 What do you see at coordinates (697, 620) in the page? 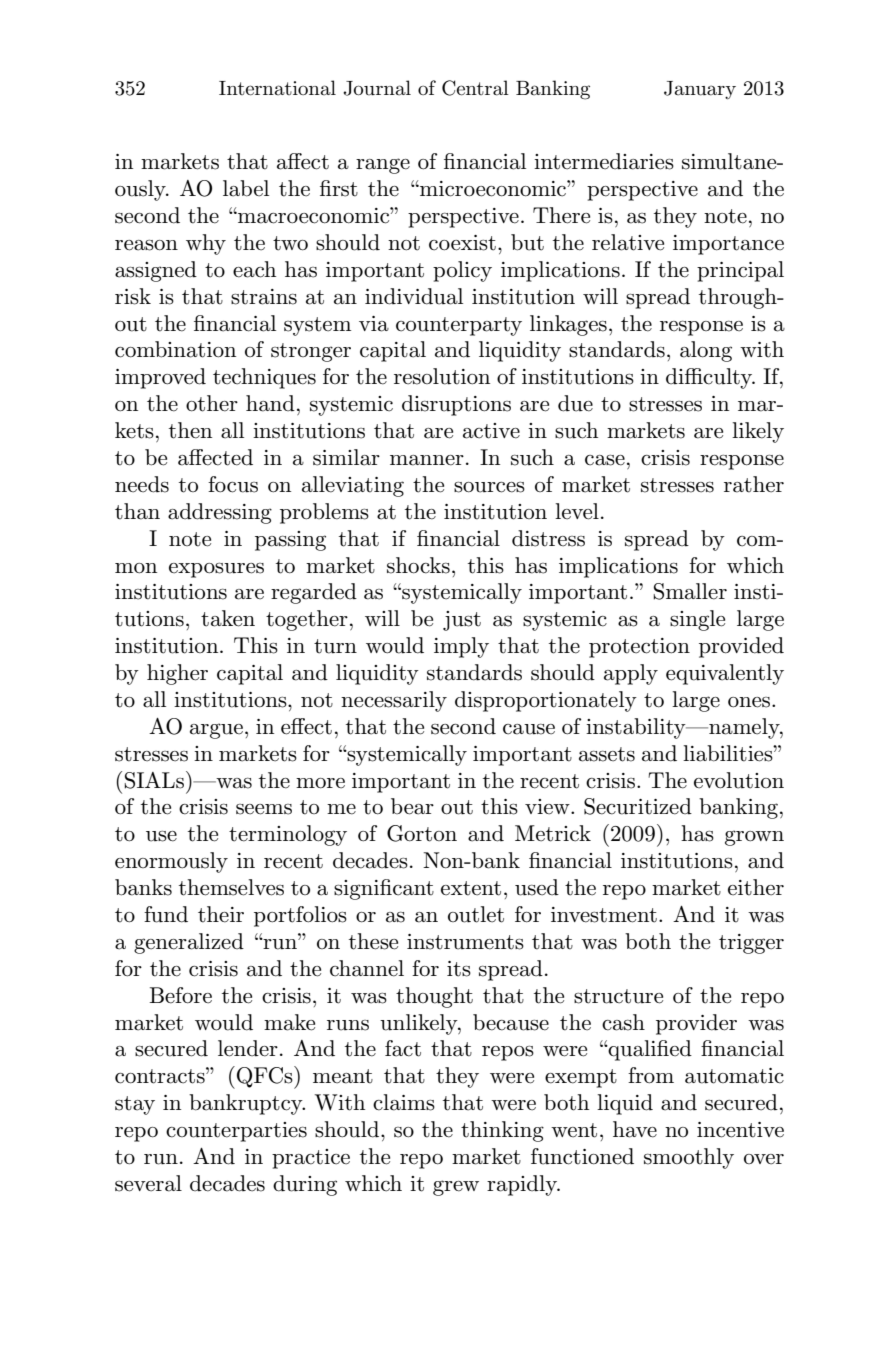
I see `single` at bounding box center [697, 620].
